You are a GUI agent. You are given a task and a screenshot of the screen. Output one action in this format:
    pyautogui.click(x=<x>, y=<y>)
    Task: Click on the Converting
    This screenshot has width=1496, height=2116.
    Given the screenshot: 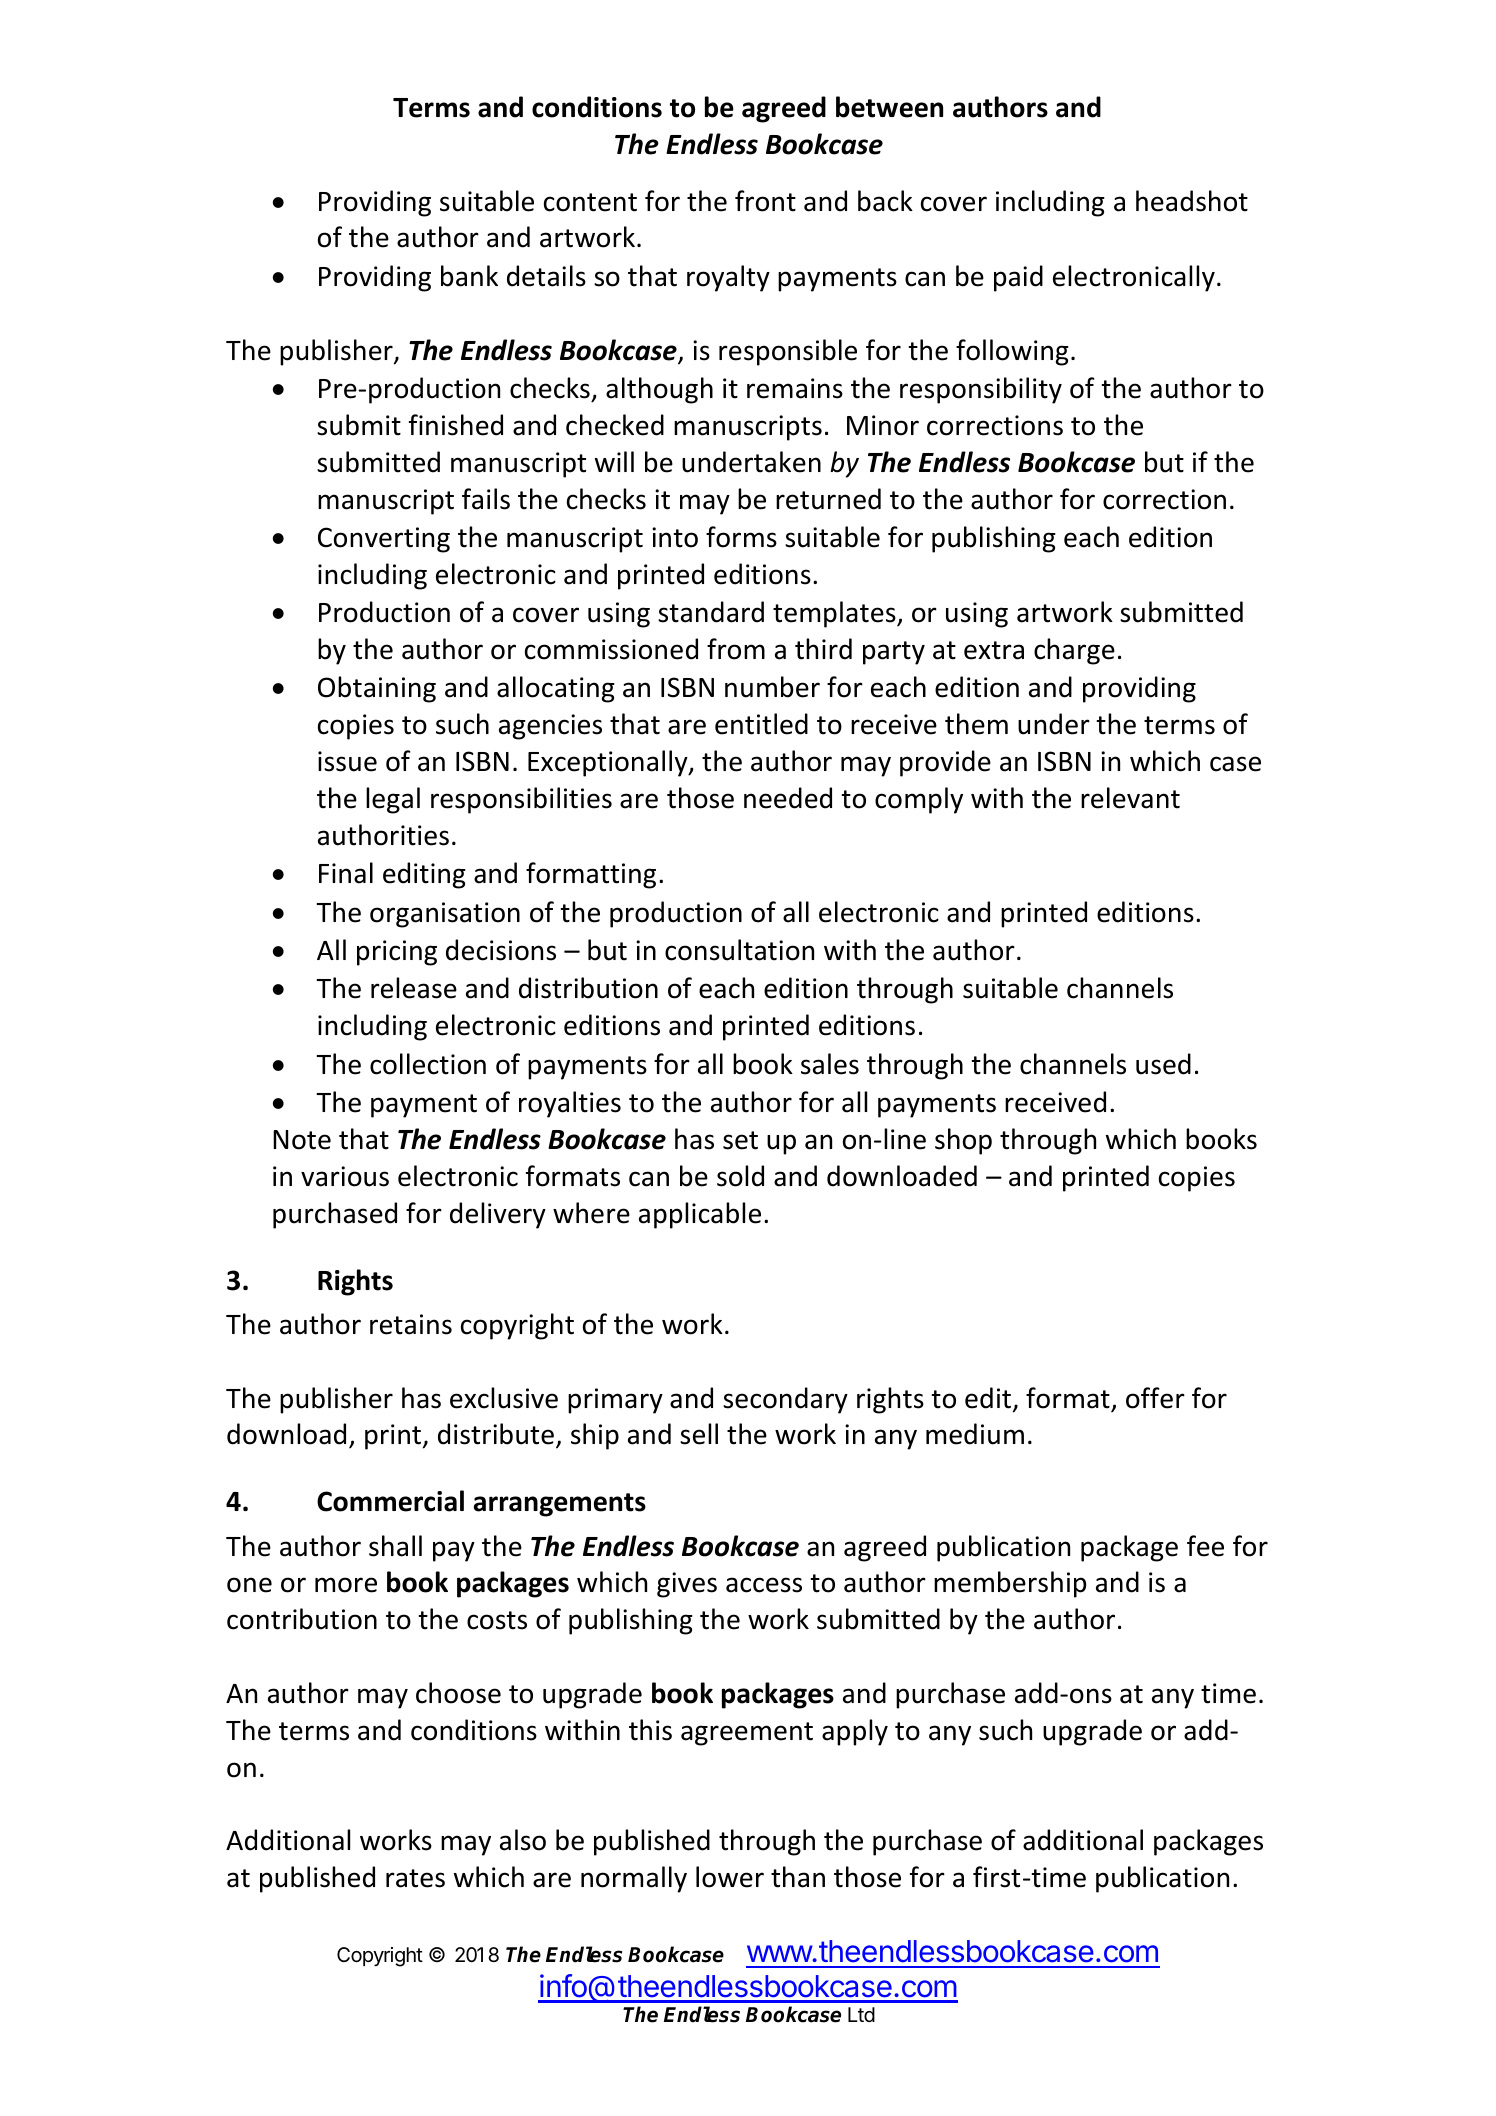 What is the action you would take?
    pyautogui.click(x=384, y=540)
